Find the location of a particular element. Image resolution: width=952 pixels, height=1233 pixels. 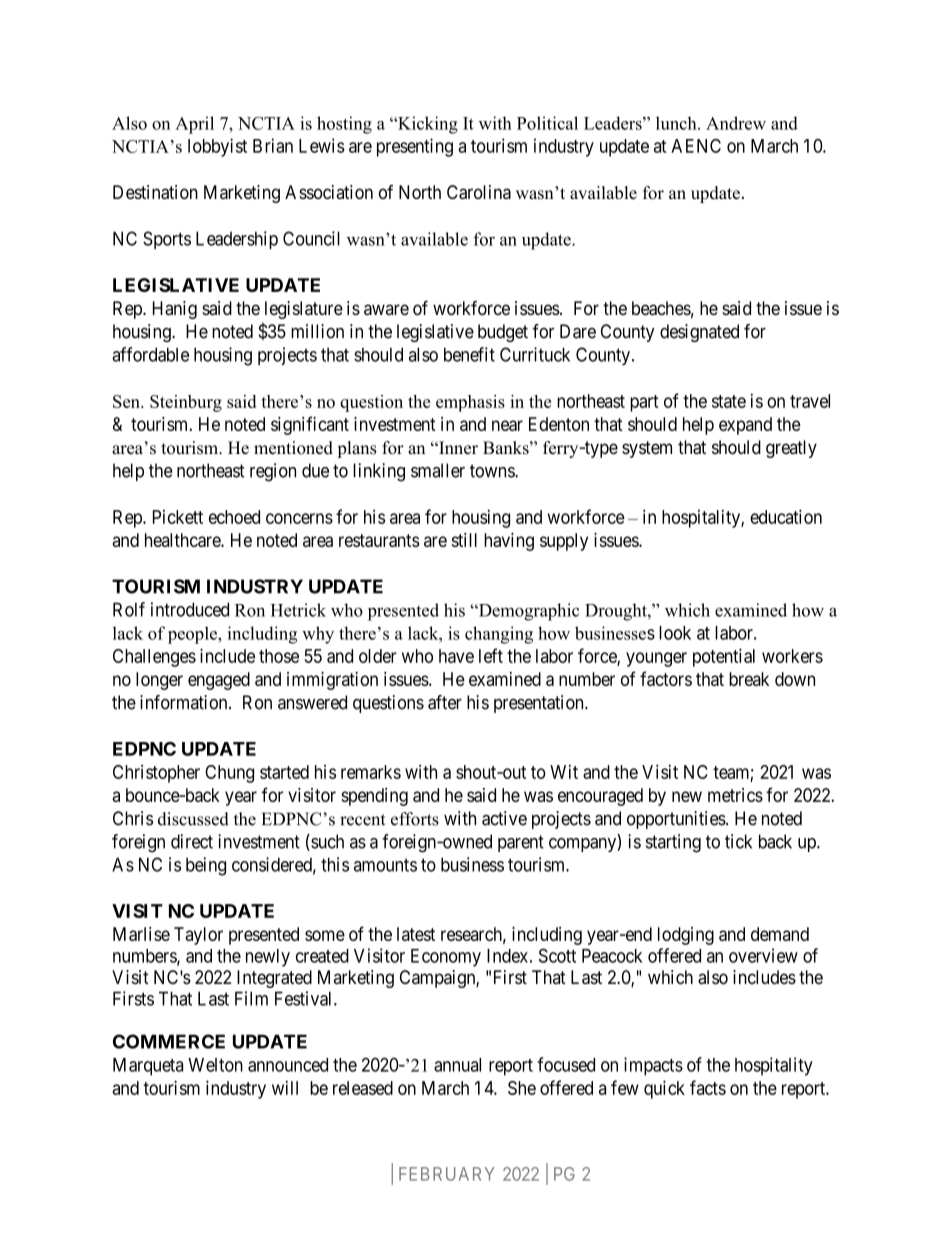

after is located at coordinates (445, 702).
